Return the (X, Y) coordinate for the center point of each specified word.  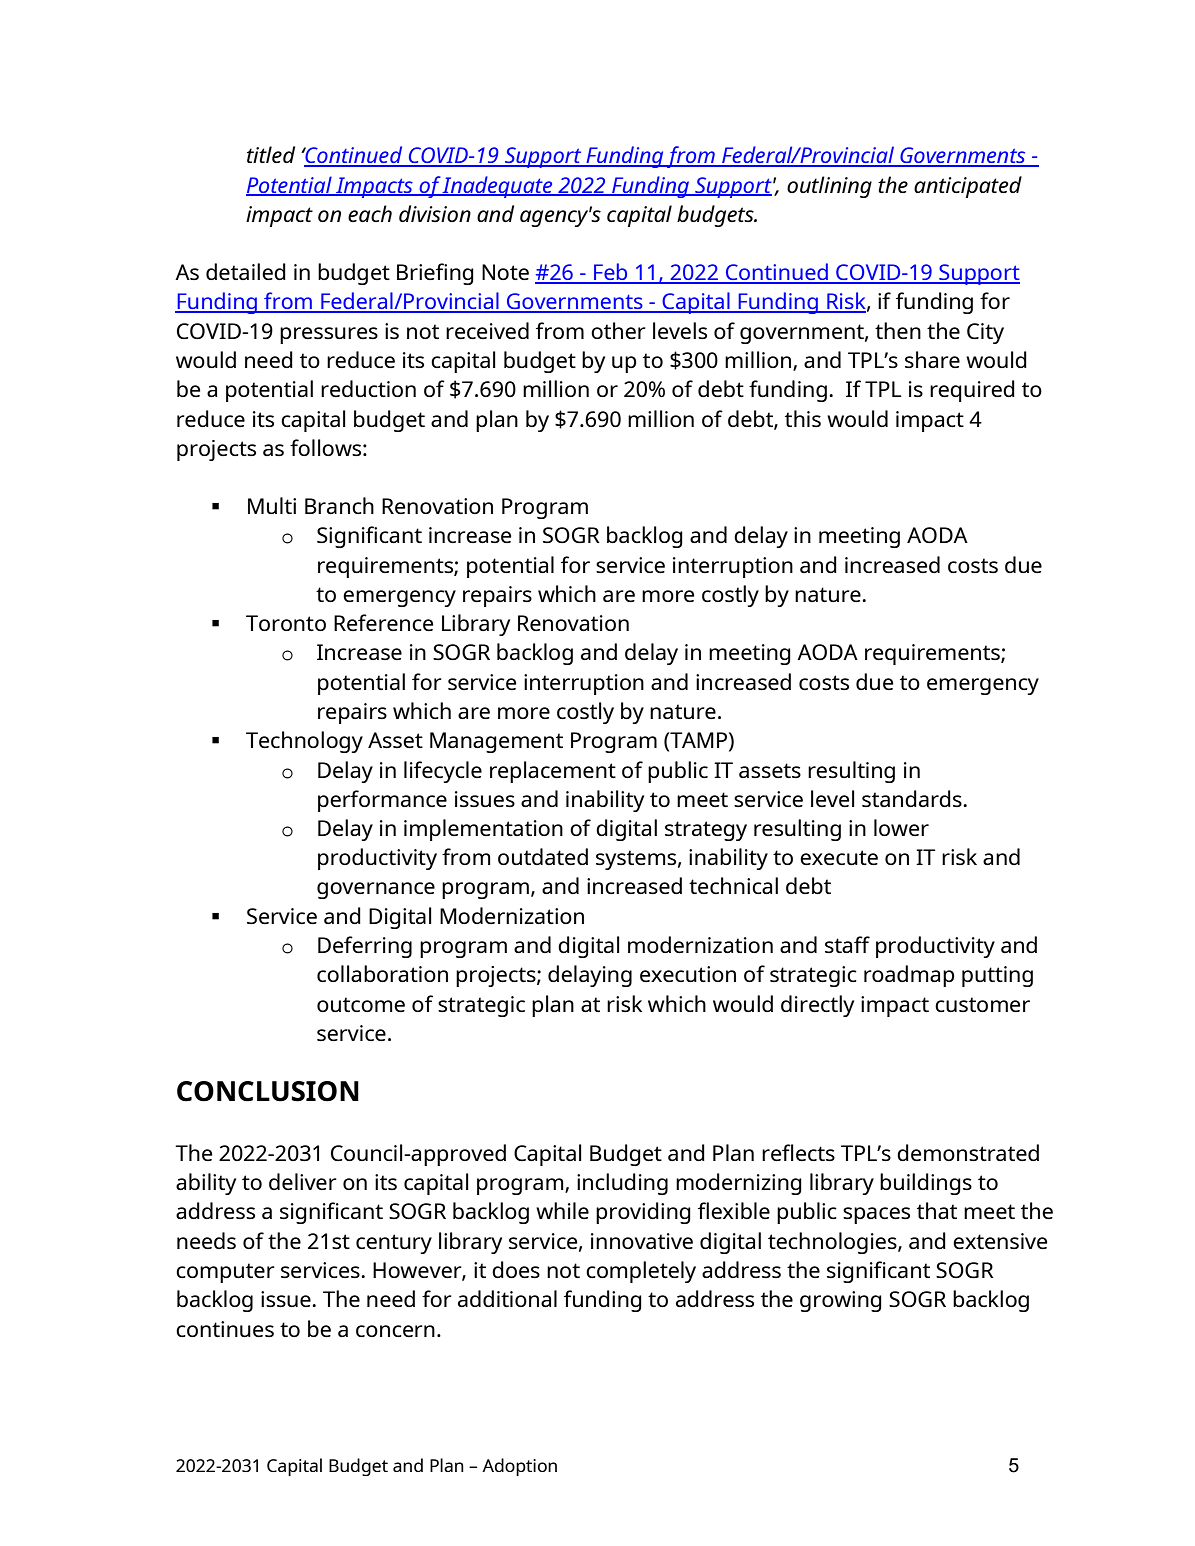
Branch (339, 505)
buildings (926, 1184)
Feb (611, 273)
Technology (304, 742)
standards (913, 798)
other (618, 330)
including (622, 1184)
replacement (553, 772)
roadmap (909, 976)
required (972, 391)
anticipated (968, 187)
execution (688, 974)
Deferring (365, 947)
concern (395, 1331)
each (370, 213)
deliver (303, 1181)
